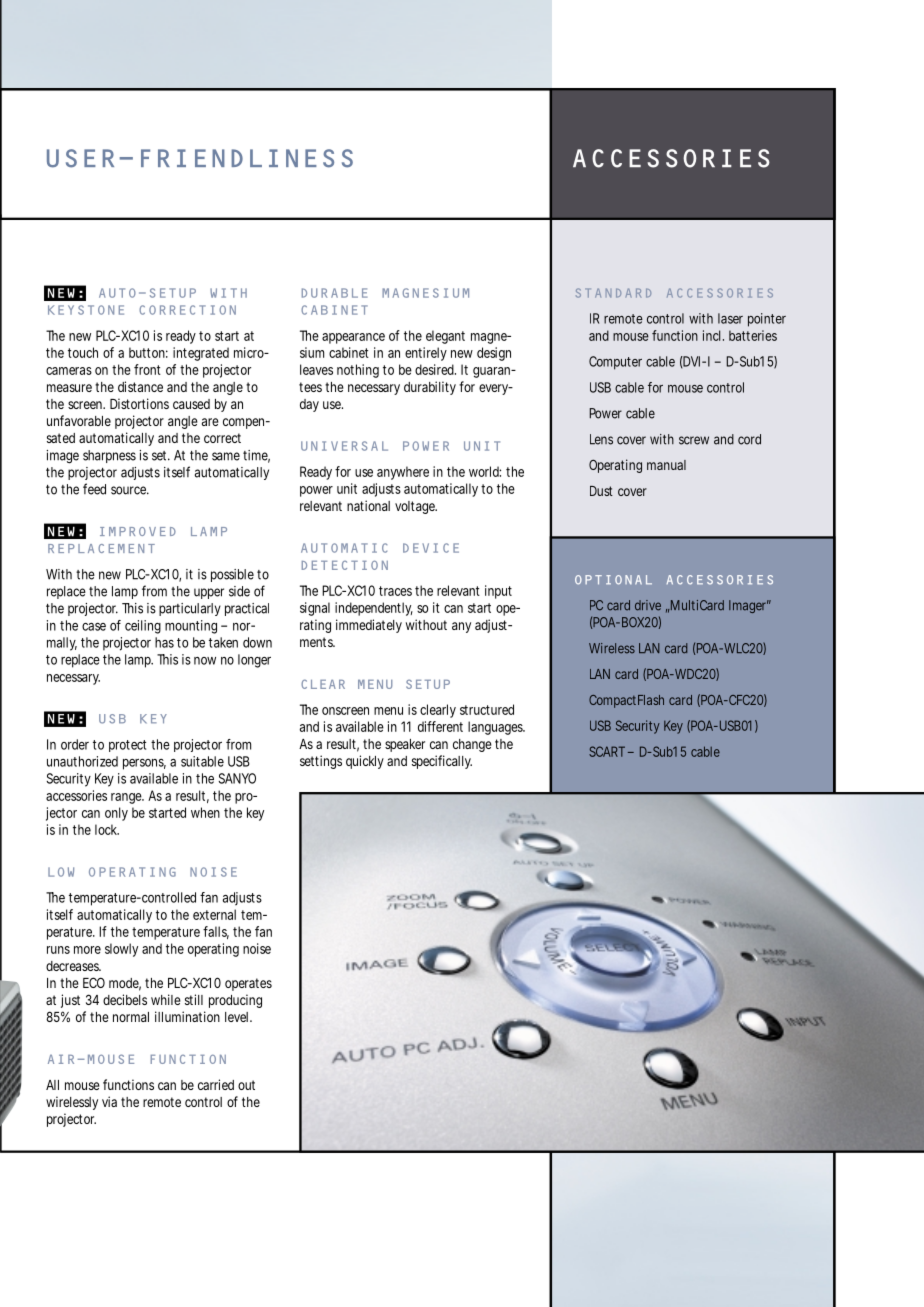 The width and height of the screenshot is (924, 1307). Describe the element at coordinates (711, 335) in the screenshot. I see `incl` at that location.
